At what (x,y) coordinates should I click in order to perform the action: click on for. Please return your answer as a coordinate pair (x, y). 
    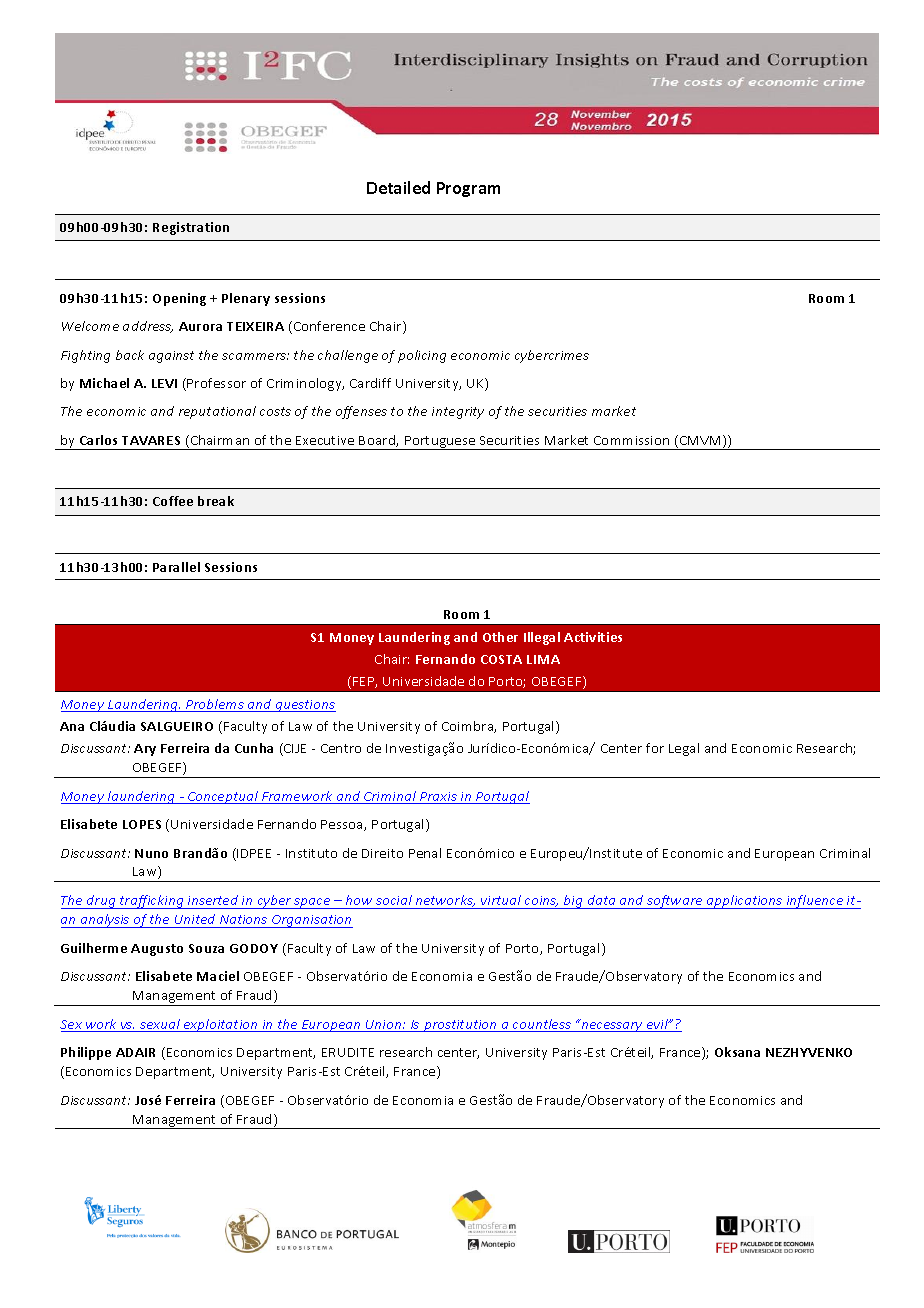
    Looking at the image, I should click on (655, 748).
